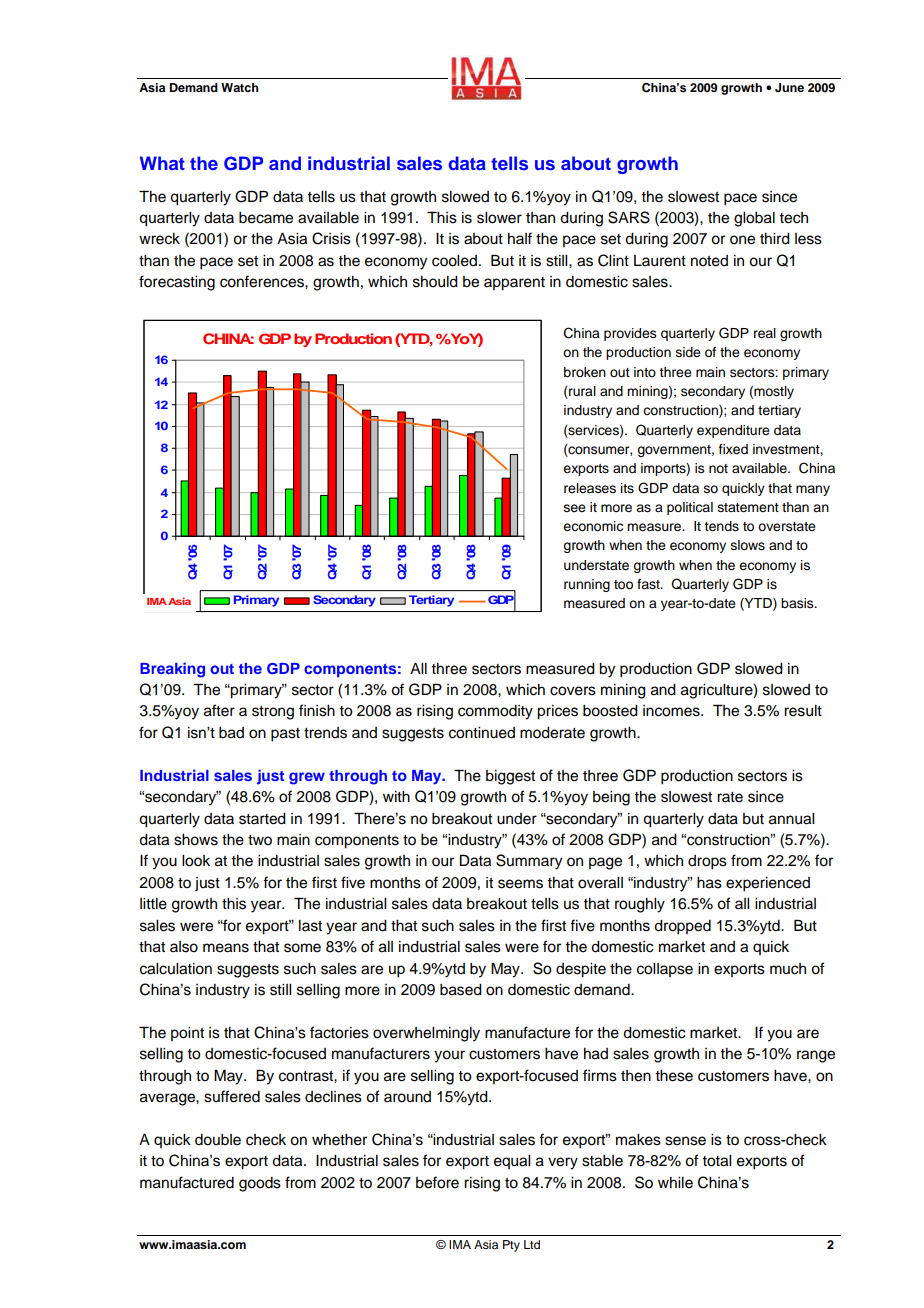 The width and height of the screenshot is (924, 1308). I want to click on slower, so click(499, 218).
